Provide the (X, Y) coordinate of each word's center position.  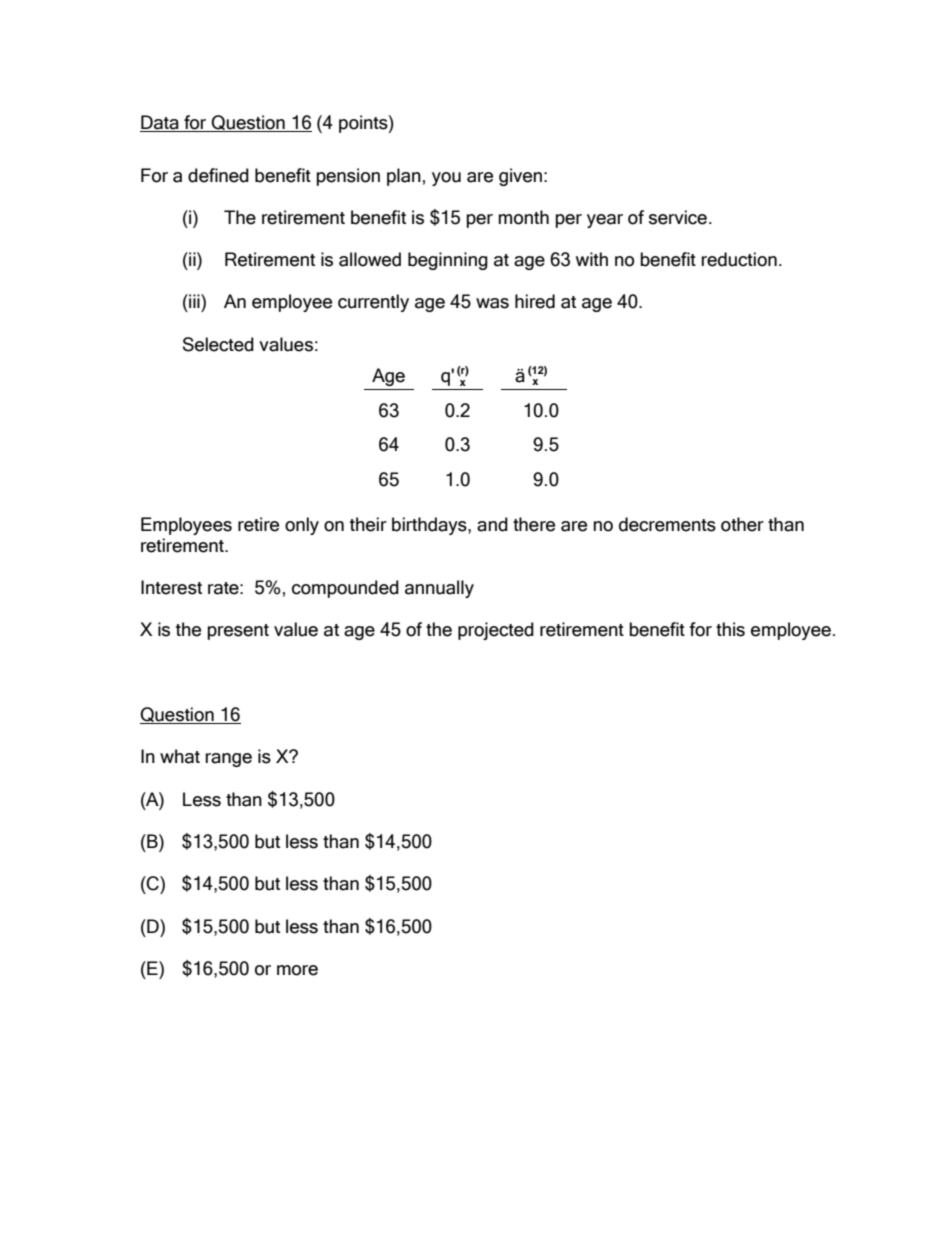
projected (496, 631)
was (492, 303)
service (679, 217)
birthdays (430, 526)
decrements (667, 524)
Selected (218, 344)
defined (218, 175)
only (302, 526)
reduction (739, 259)
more (297, 970)
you (446, 179)
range (228, 760)
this (730, 629)
